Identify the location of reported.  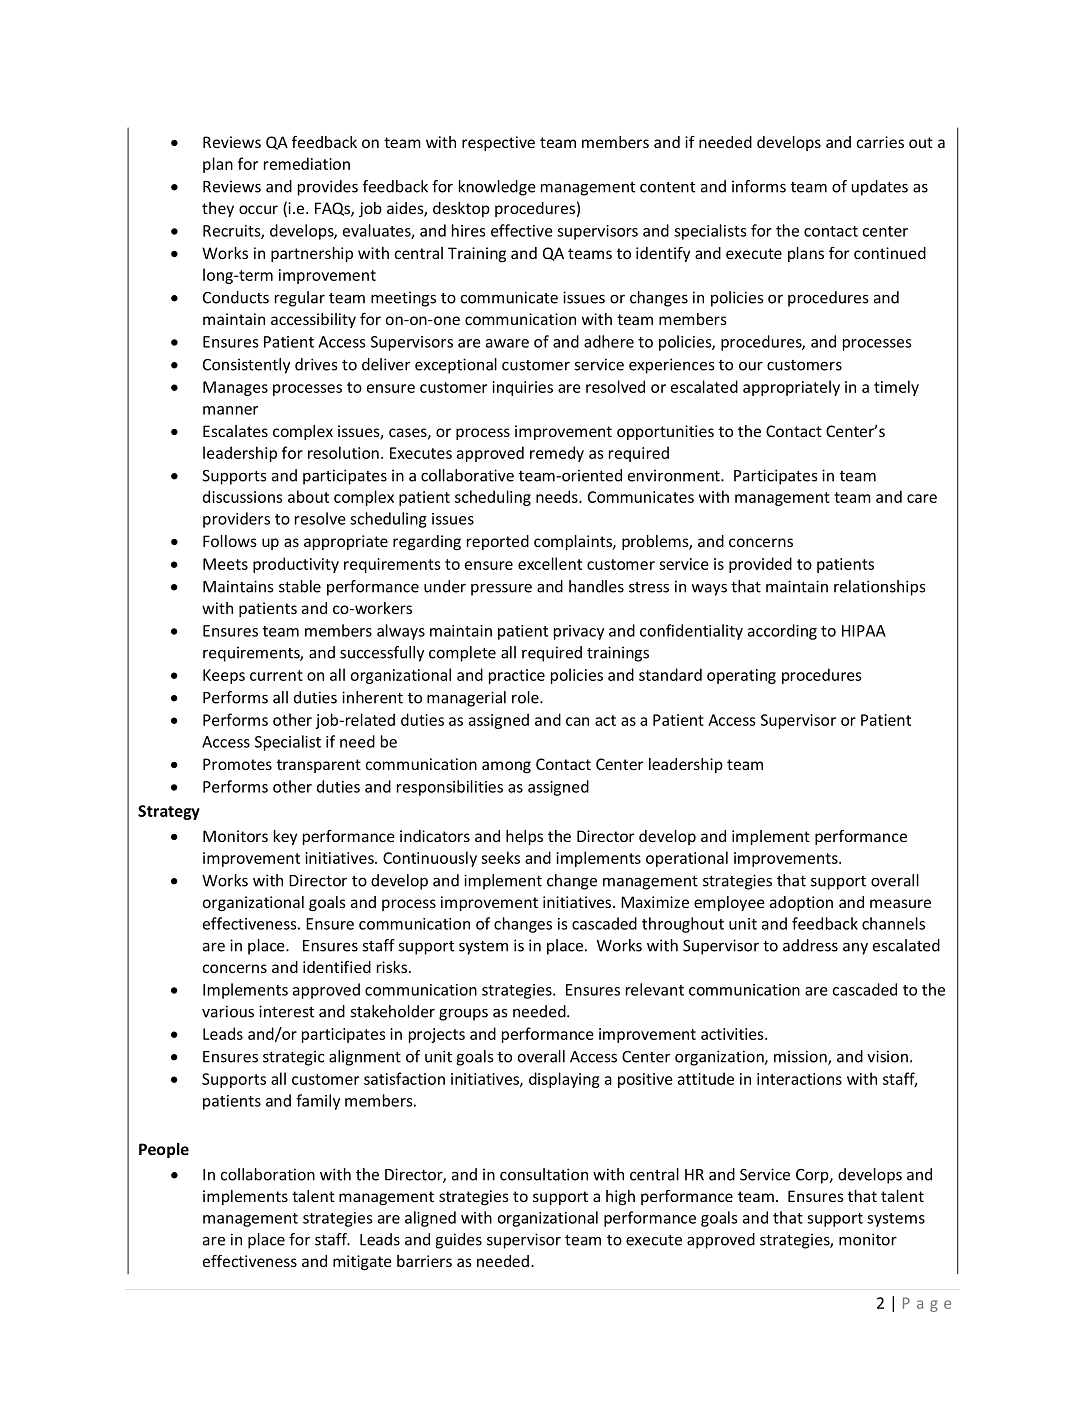
(498, 542).
